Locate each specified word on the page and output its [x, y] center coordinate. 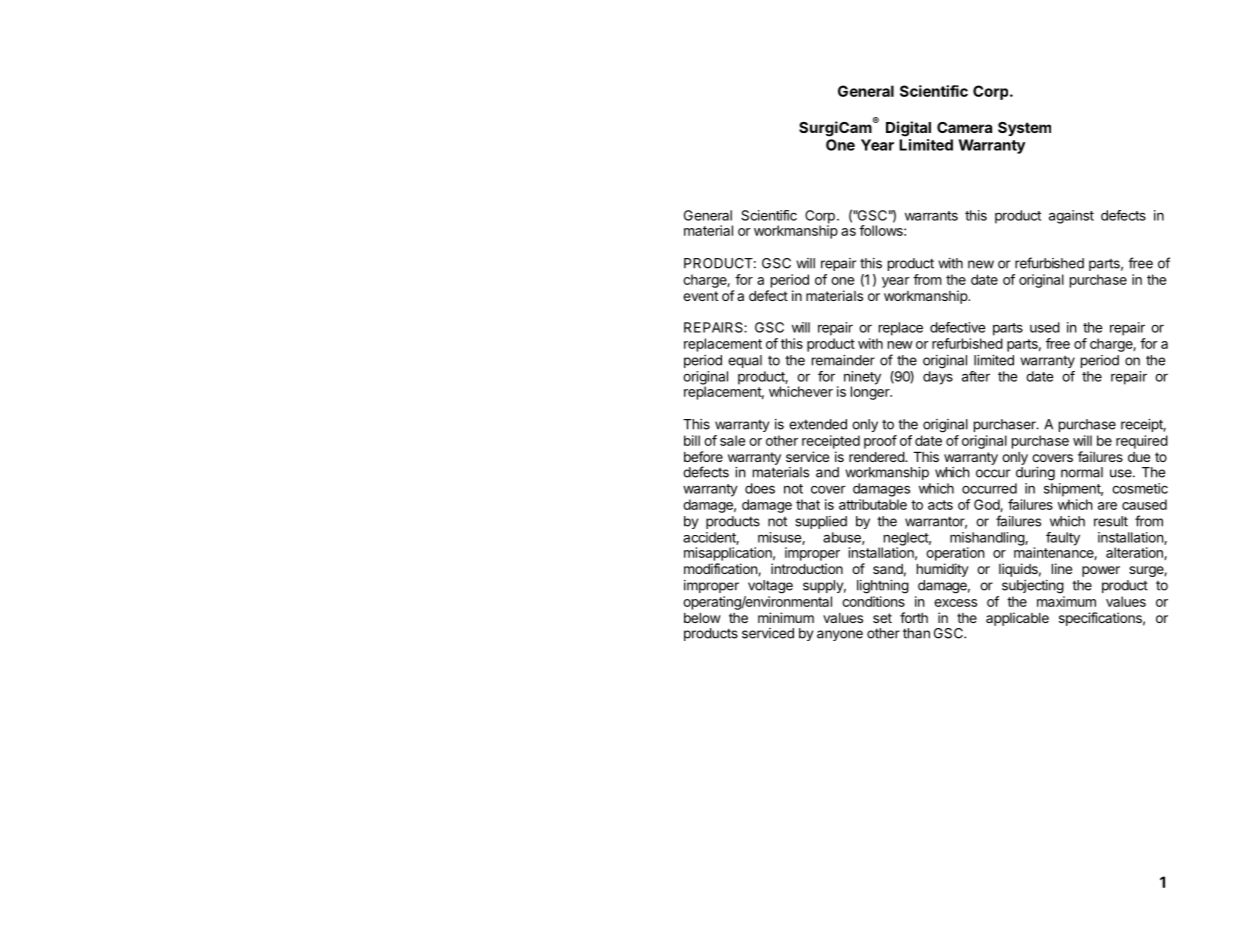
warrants [931, 216]
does [760, 488]
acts [940, 505]
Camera [964, 127]
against [1071, 217]
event [700, 296]
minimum [786, 617]
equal [745, 361]
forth [914, 617]
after [976, 376]
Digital [908, 129]
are [1107, 506]
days [938, 378]
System [1024, 129]
